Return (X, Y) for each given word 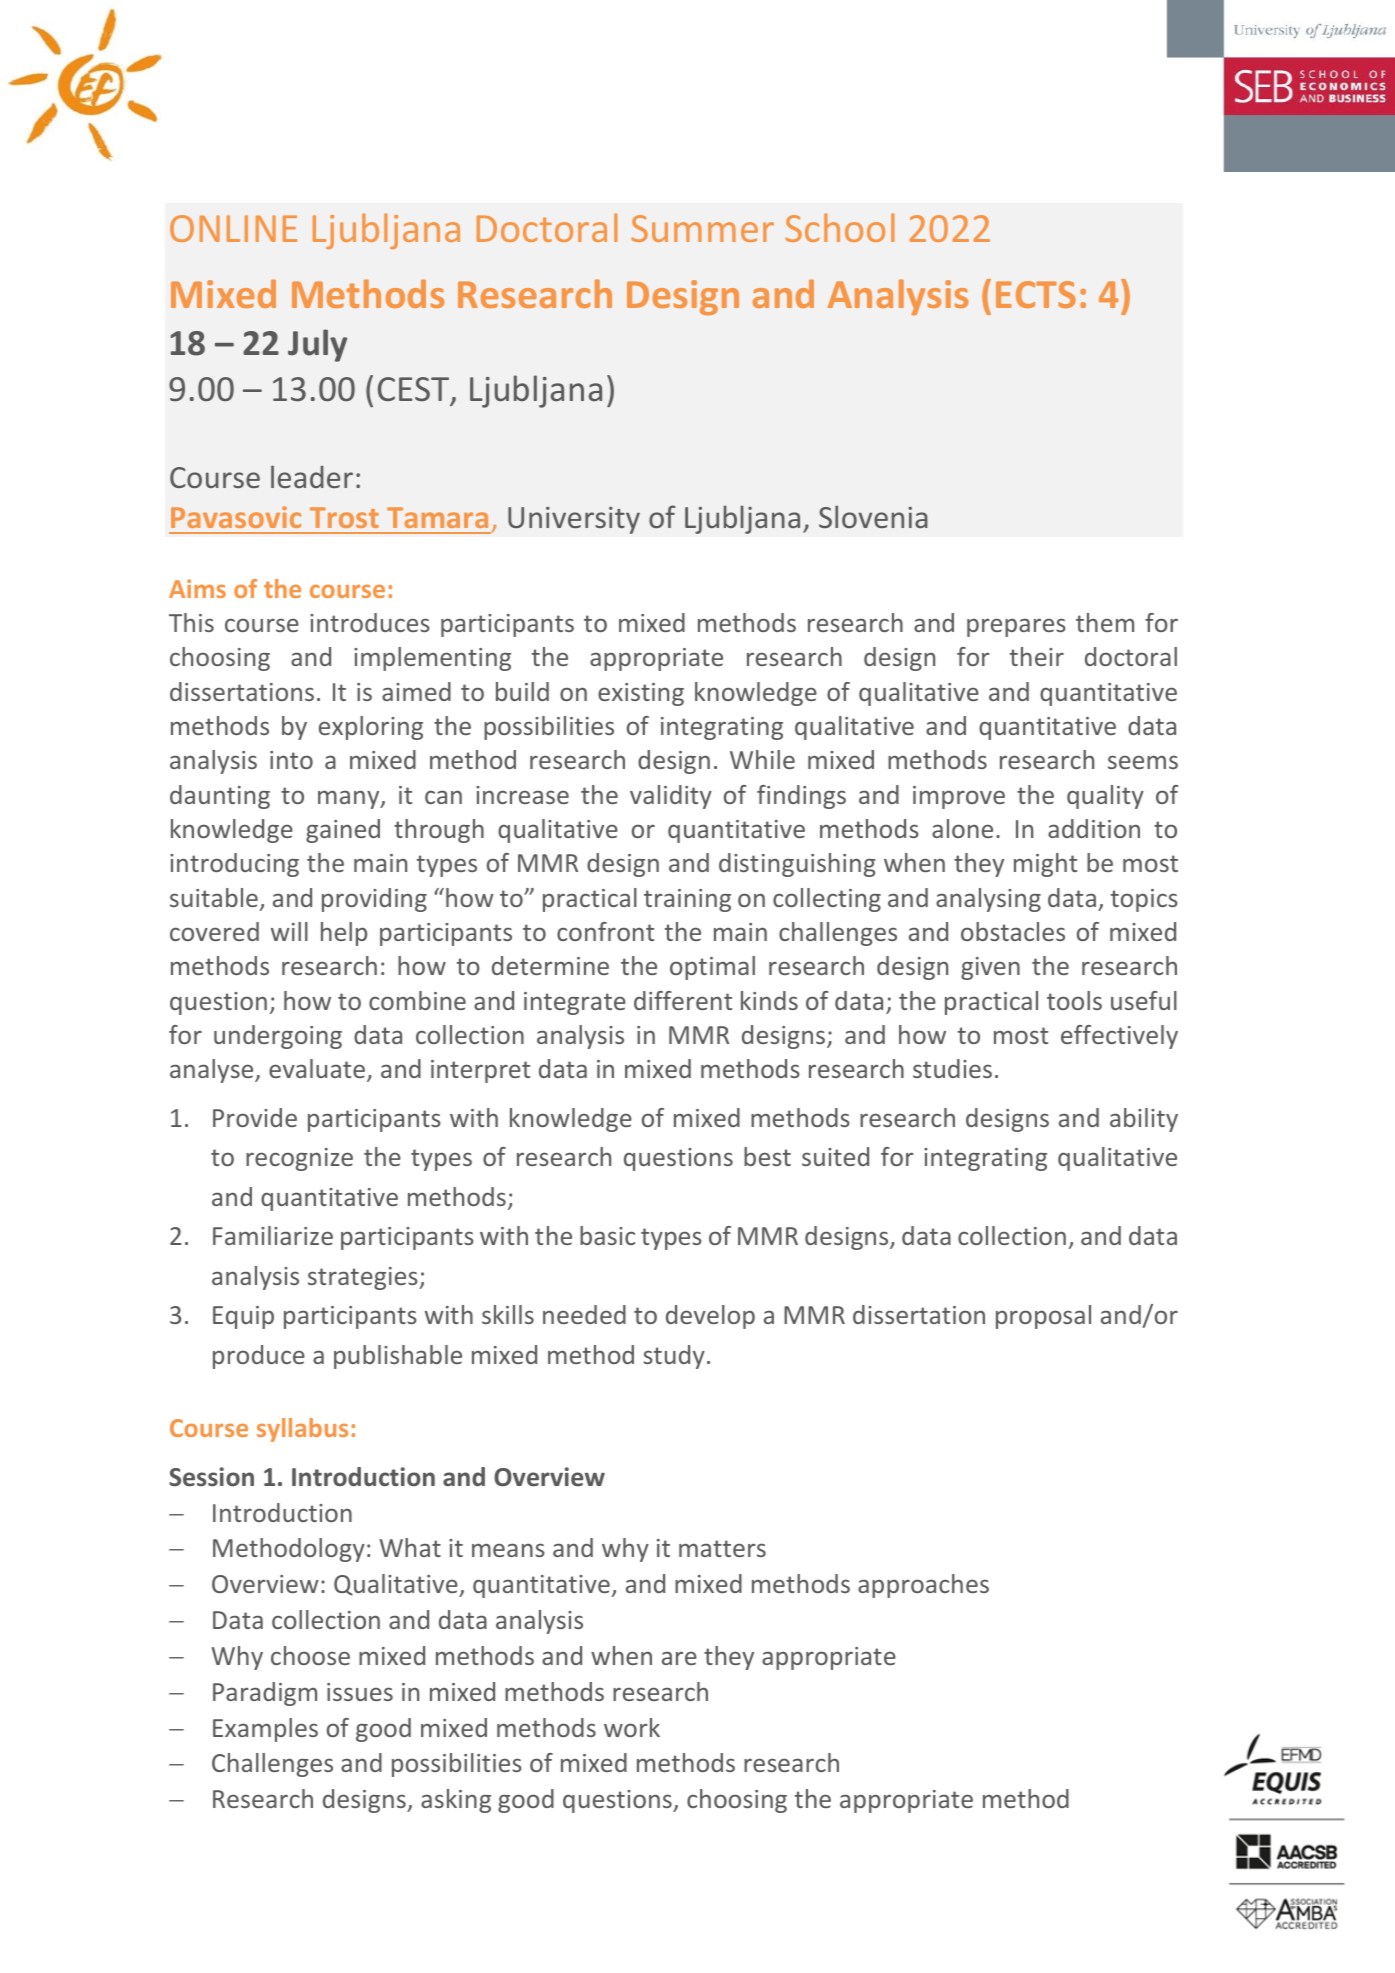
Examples (265, 1730)
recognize (299, 1159)
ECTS (1036, 294)
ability (1144, 1120)
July (317, 345)
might (1045, 865)
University (574, 520)
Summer (703, 228)
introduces (370, 622)
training (687, 900)
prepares (1016, 627)
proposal (1043, 1317)
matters (722, 1548)
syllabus (302, 1430)
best (767, 1156)
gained (343, 831)
